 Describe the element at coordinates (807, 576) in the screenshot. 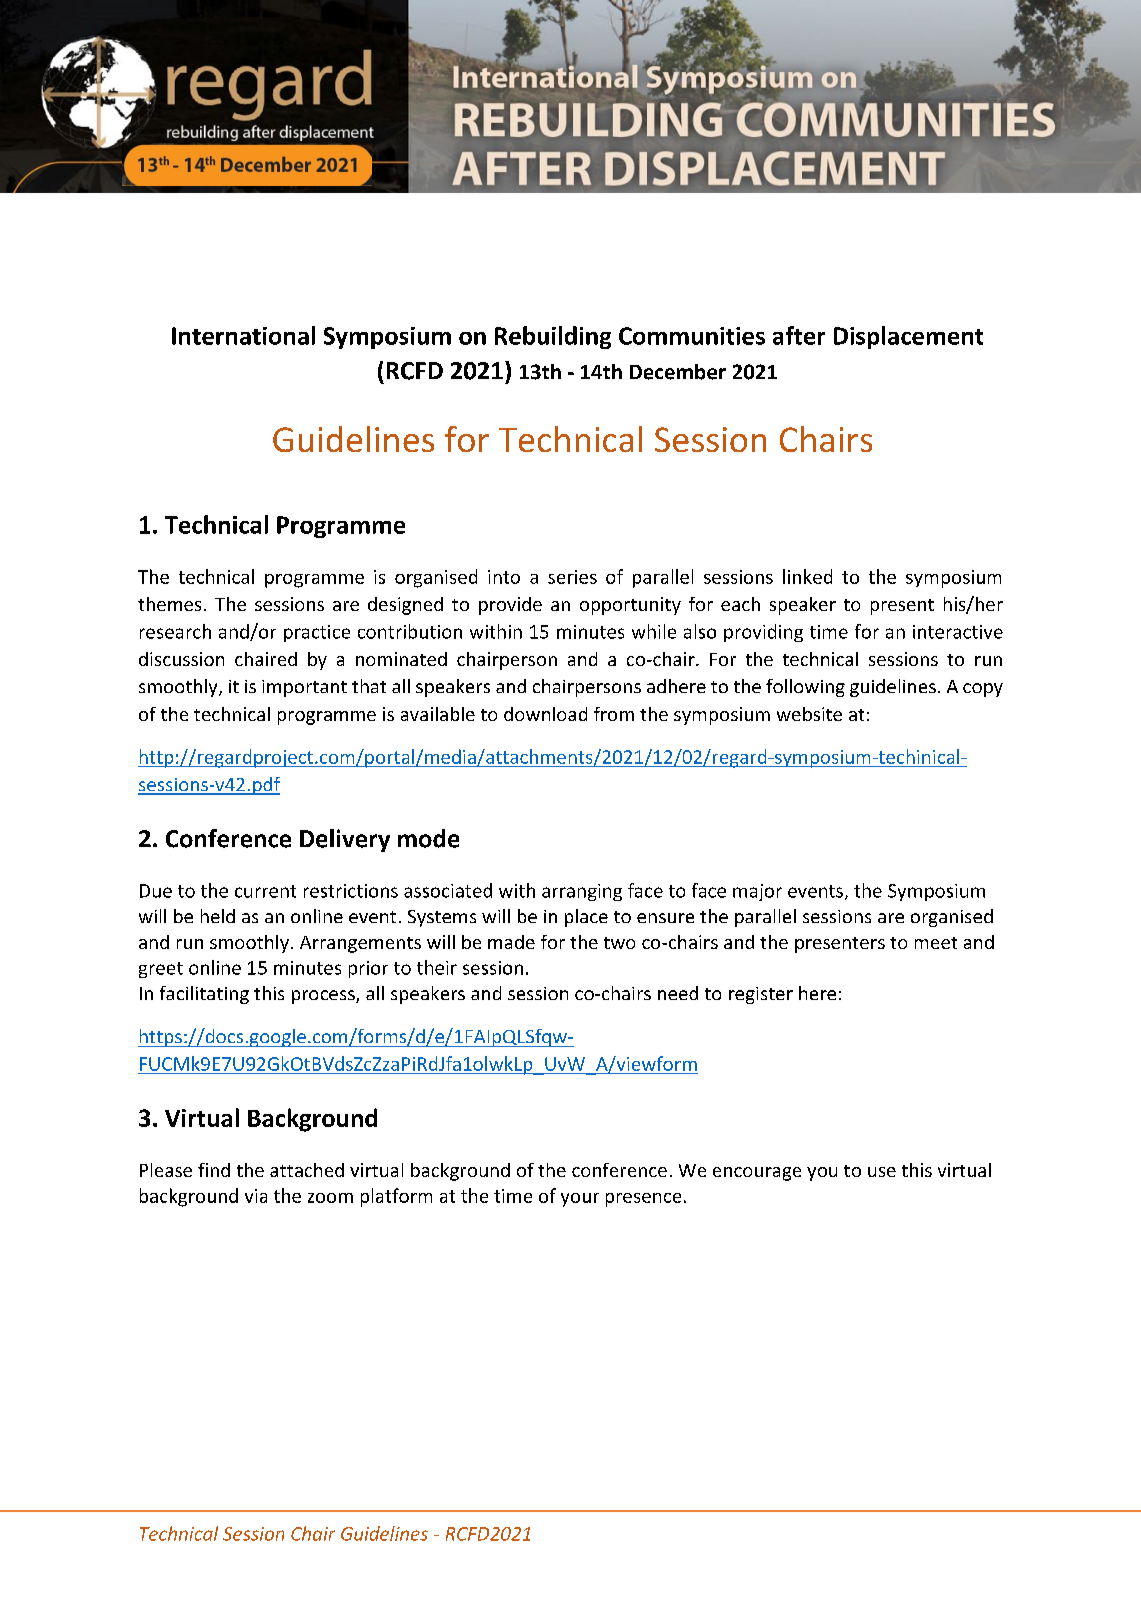

I see `linked` at that location.
